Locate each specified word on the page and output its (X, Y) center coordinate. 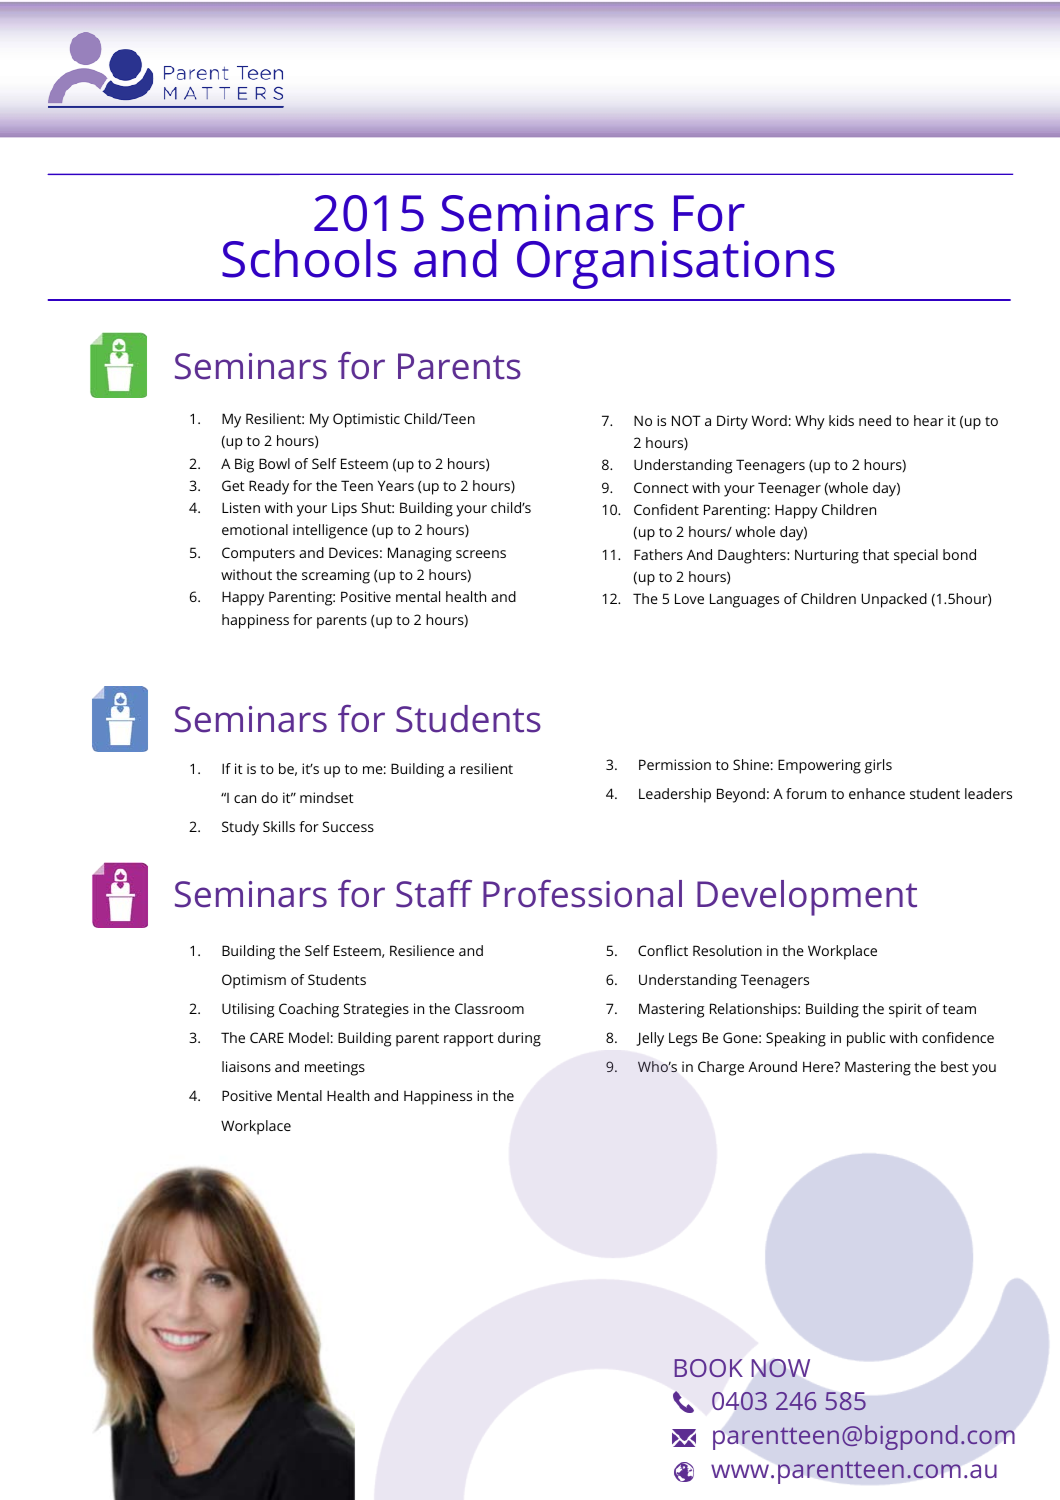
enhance (877, 793)
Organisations (676, 264)
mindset (327, 797)
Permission (675, 764)
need (875, 420)
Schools (309, 258)
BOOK (709, 1368)
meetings (335, 1068)
